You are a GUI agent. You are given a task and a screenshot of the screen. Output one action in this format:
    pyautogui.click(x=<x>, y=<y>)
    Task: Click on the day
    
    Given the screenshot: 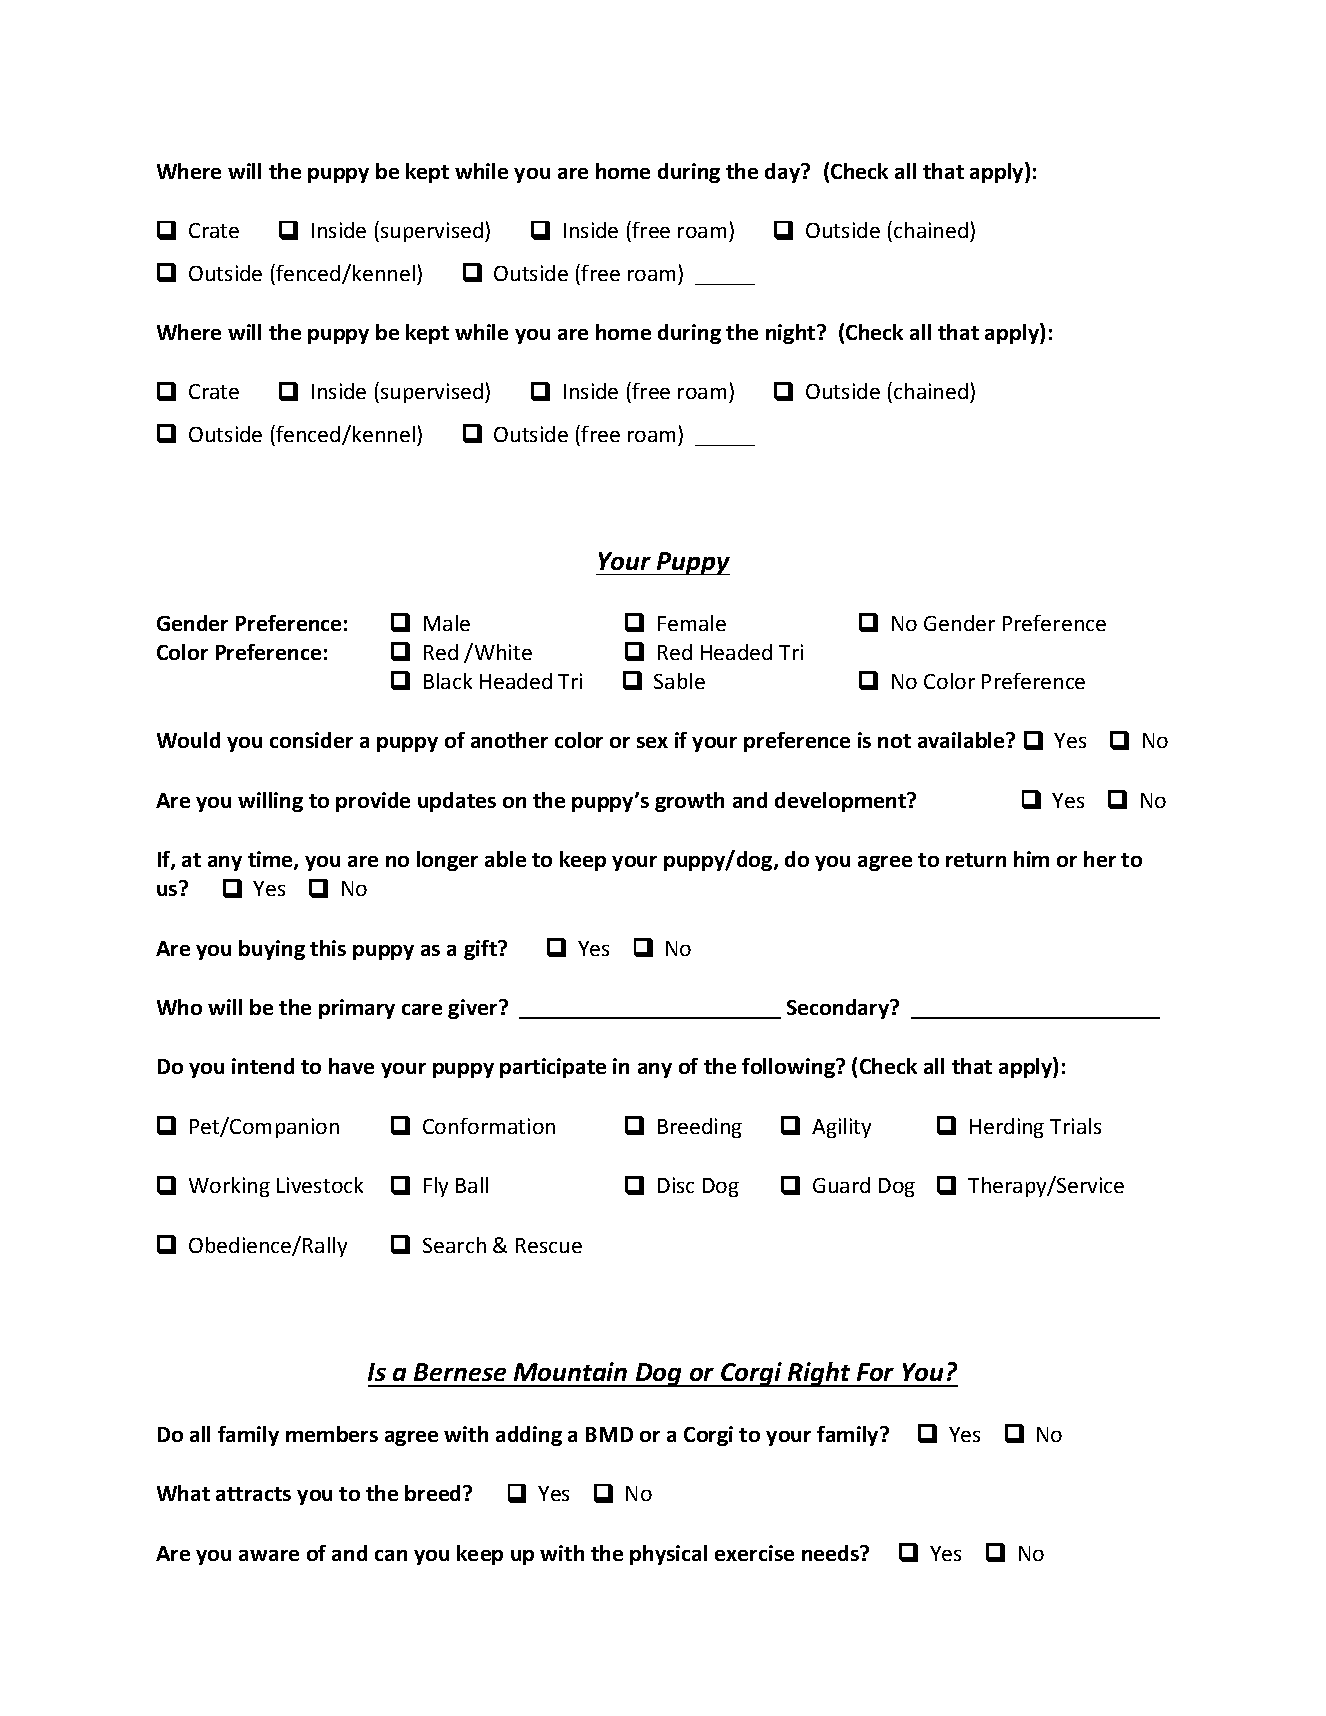 What is the action you would take?
    pyautogui.click(x=784, y=173)
